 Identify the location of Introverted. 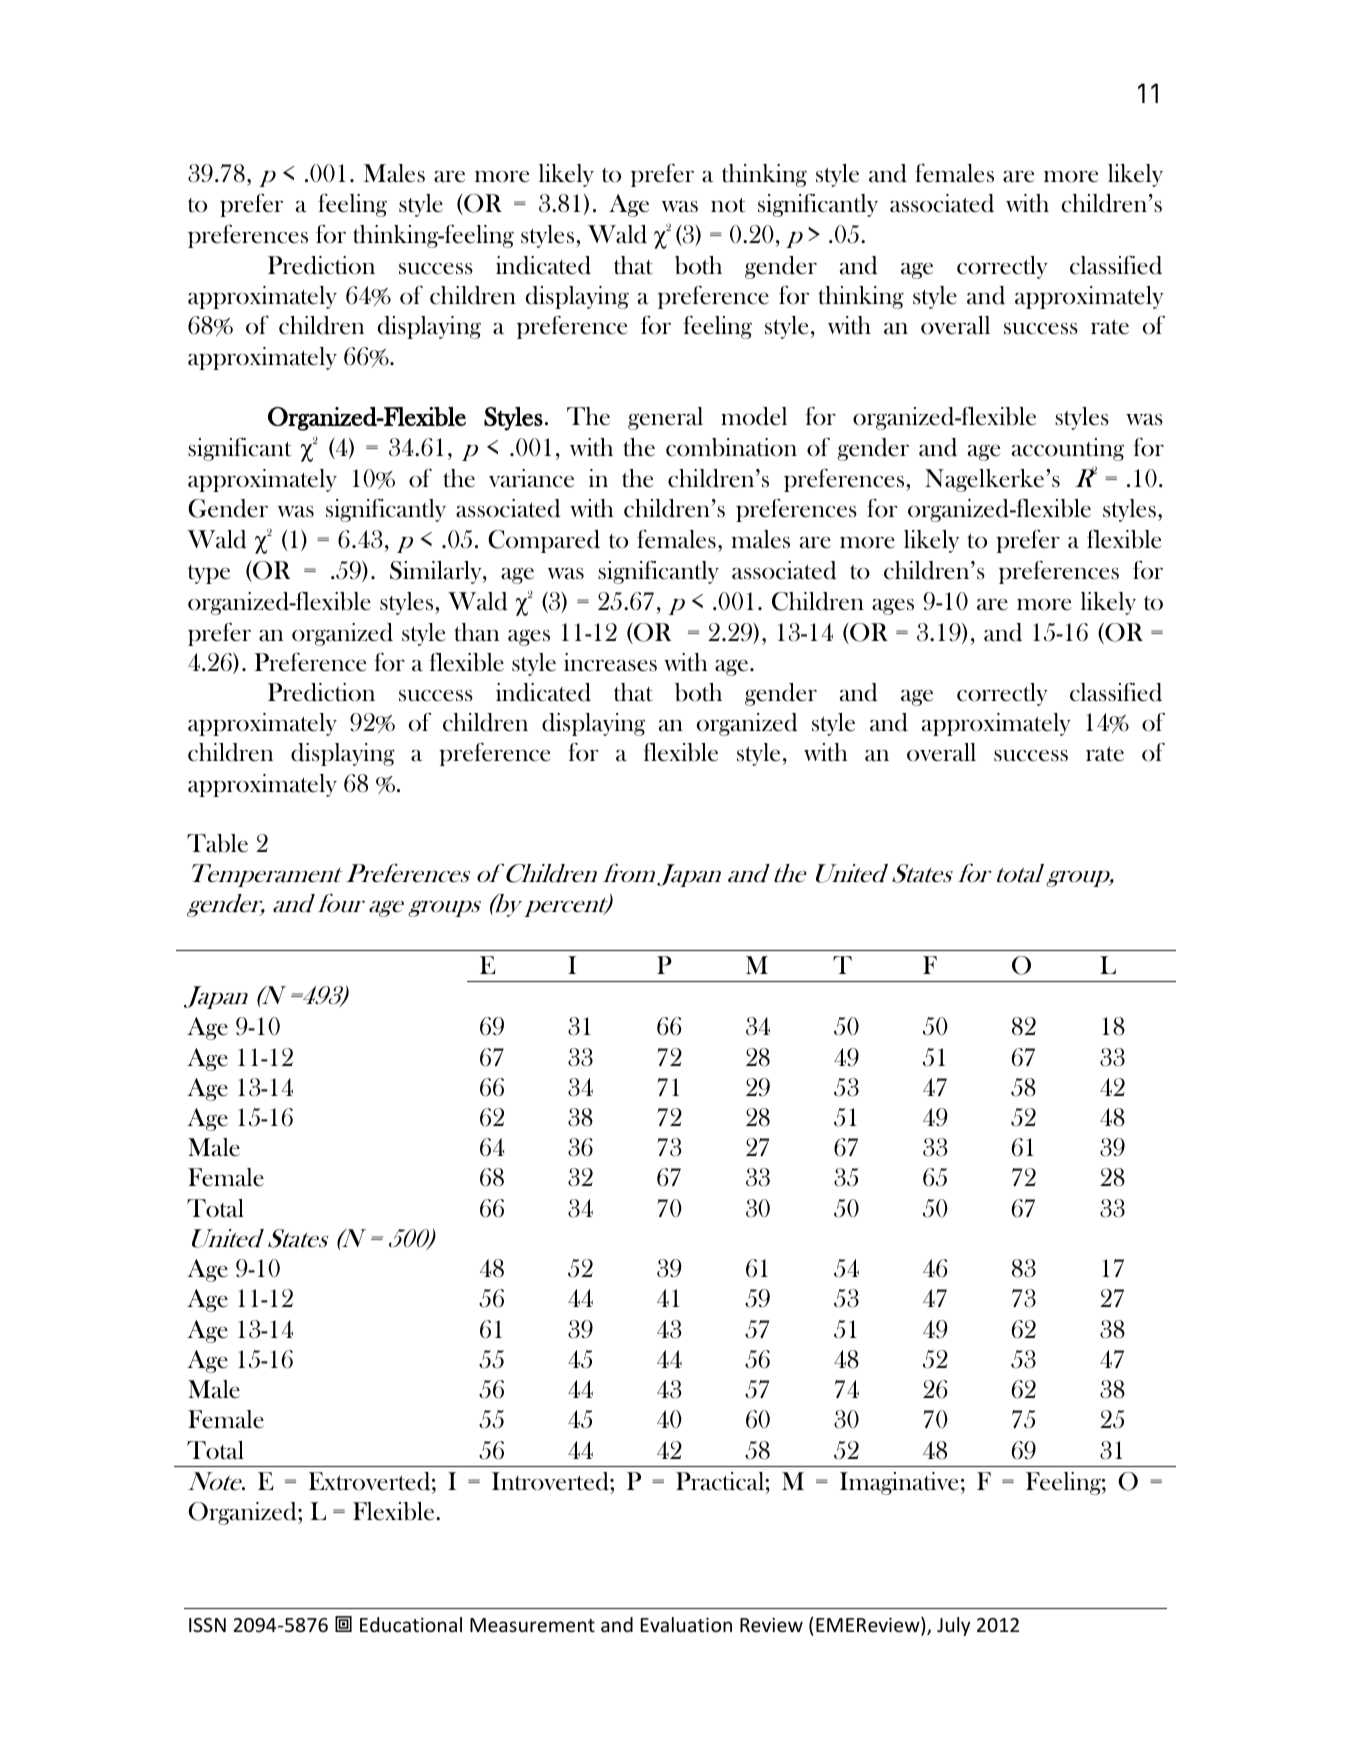
(551, 1481).
